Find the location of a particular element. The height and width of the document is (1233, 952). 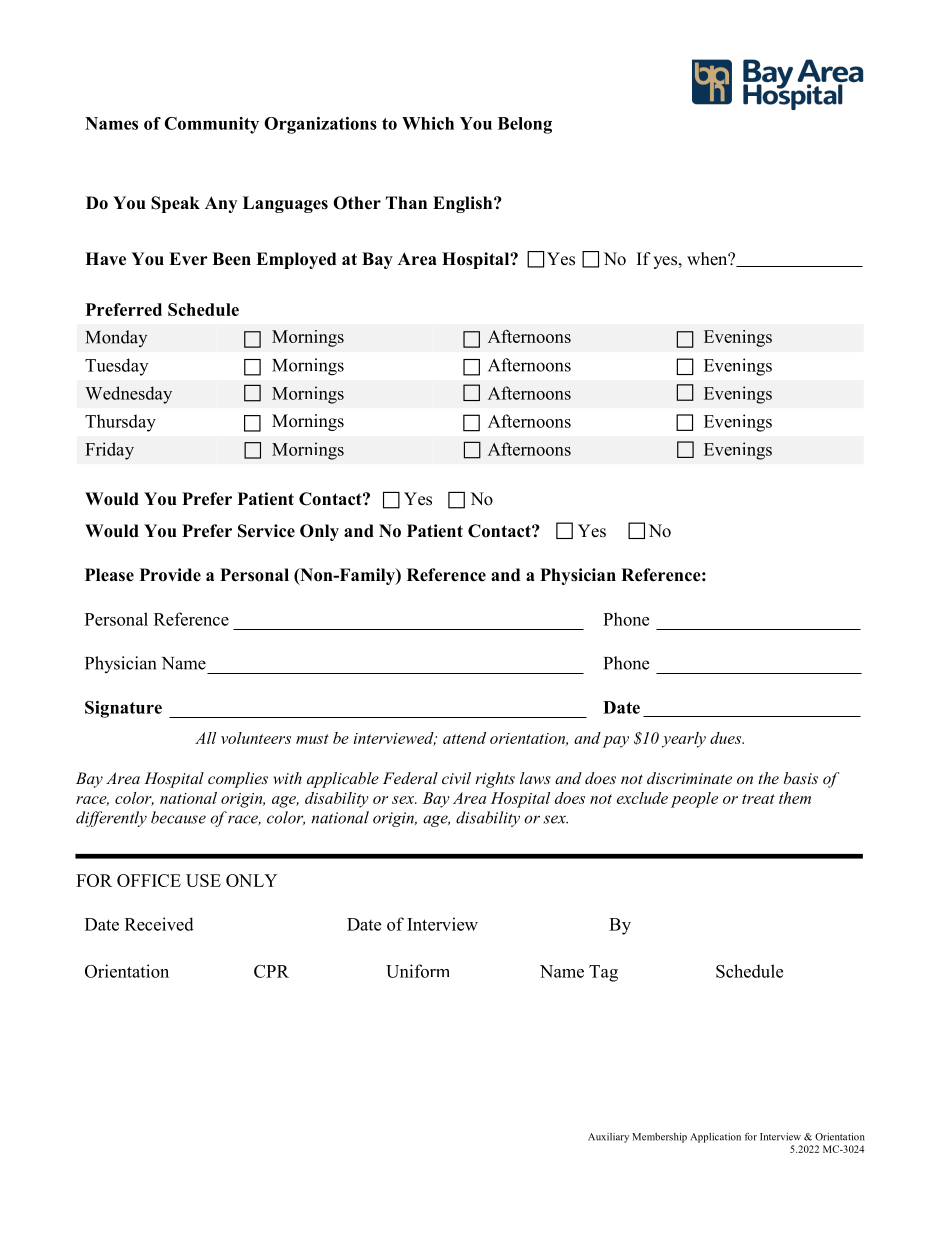

Uniform is located at coordinates (417, 971).
